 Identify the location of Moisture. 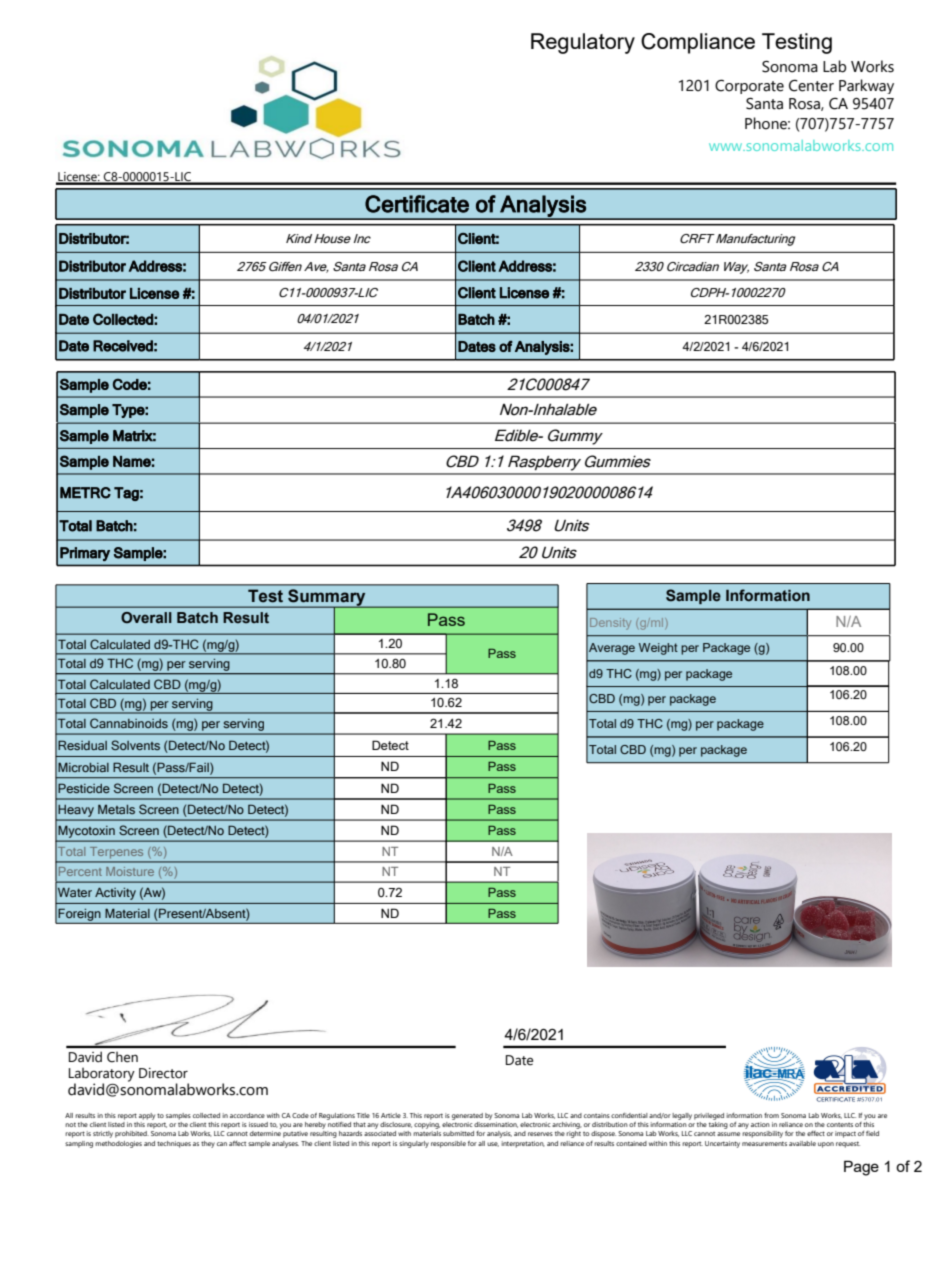
(130, 871).
